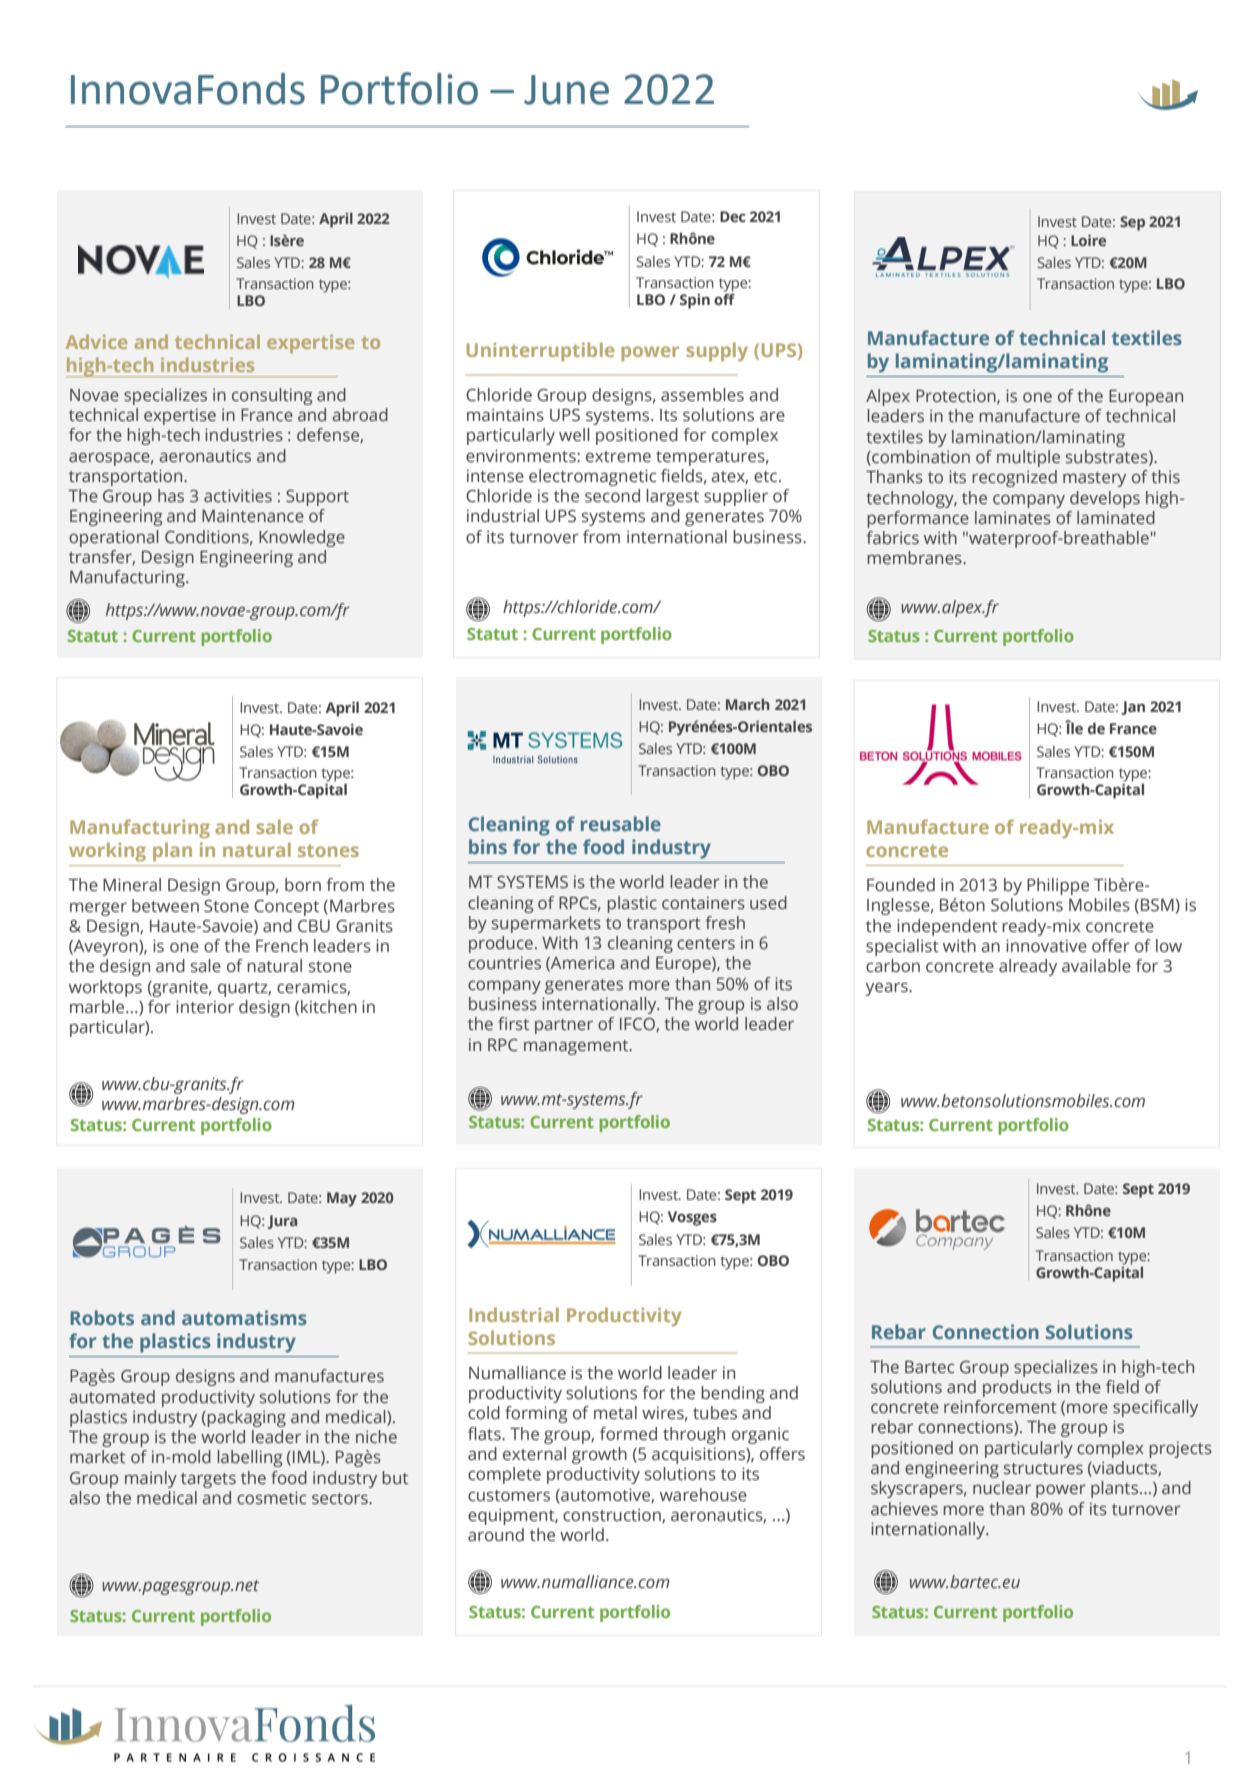 The image size is (1259, 1780). Describe the element at coordinates (706, 944) in the screenshot. I see `centers` at that location.
